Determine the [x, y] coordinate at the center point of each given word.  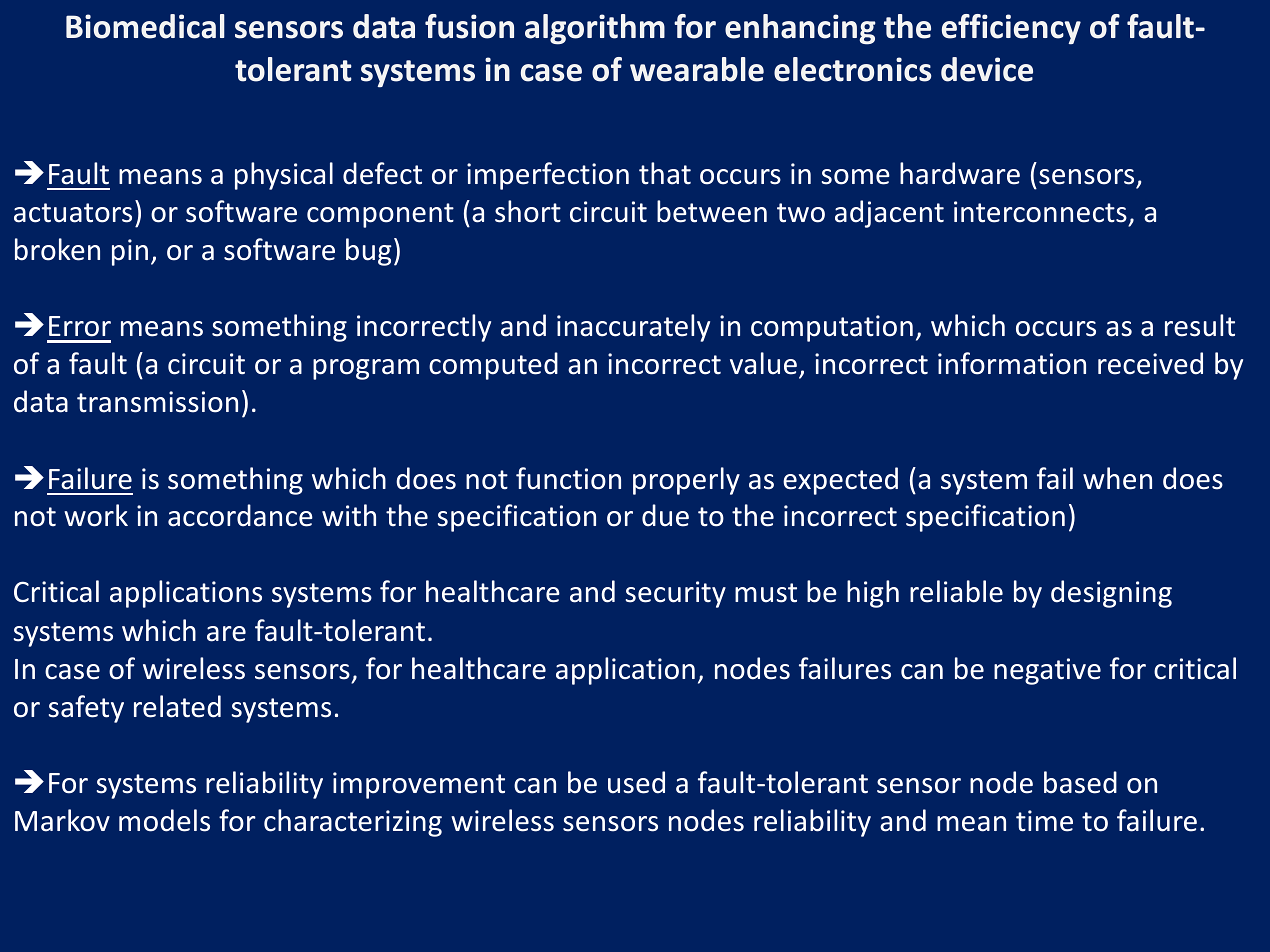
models [164, 820]
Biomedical [145, 26]
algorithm [595, 29]
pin [130, 252]
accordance [240, 515]
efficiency [1011, 29]
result [1200, 325]
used [636, 782]
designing [1111, 594]
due [665, 515]
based [1080, 782]
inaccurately [633, 328]
